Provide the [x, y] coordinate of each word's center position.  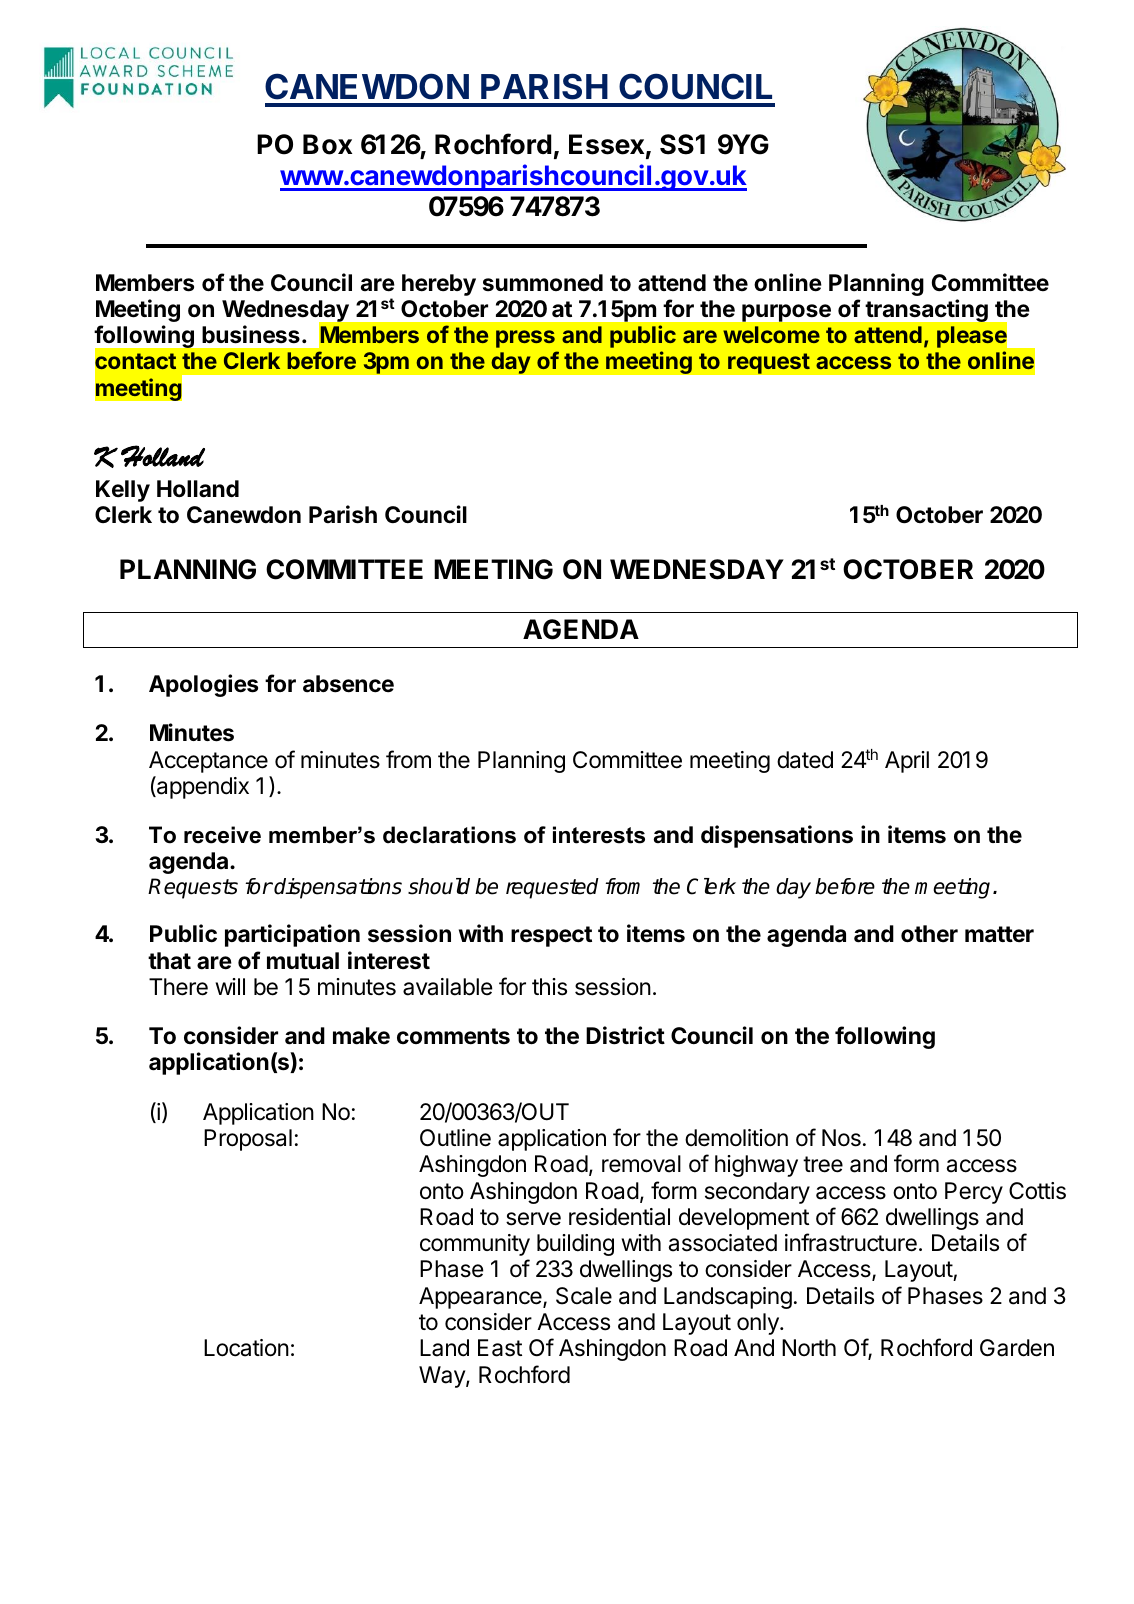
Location [246, 1348]
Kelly [123, 491]
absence [348, 684]
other [929, 934]
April [907, 762]
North [809, 1347]
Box [327, 144]
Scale [584, 1296]
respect [551, 936]
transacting [927, 310]
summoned [543, 283]
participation [292, 935]
